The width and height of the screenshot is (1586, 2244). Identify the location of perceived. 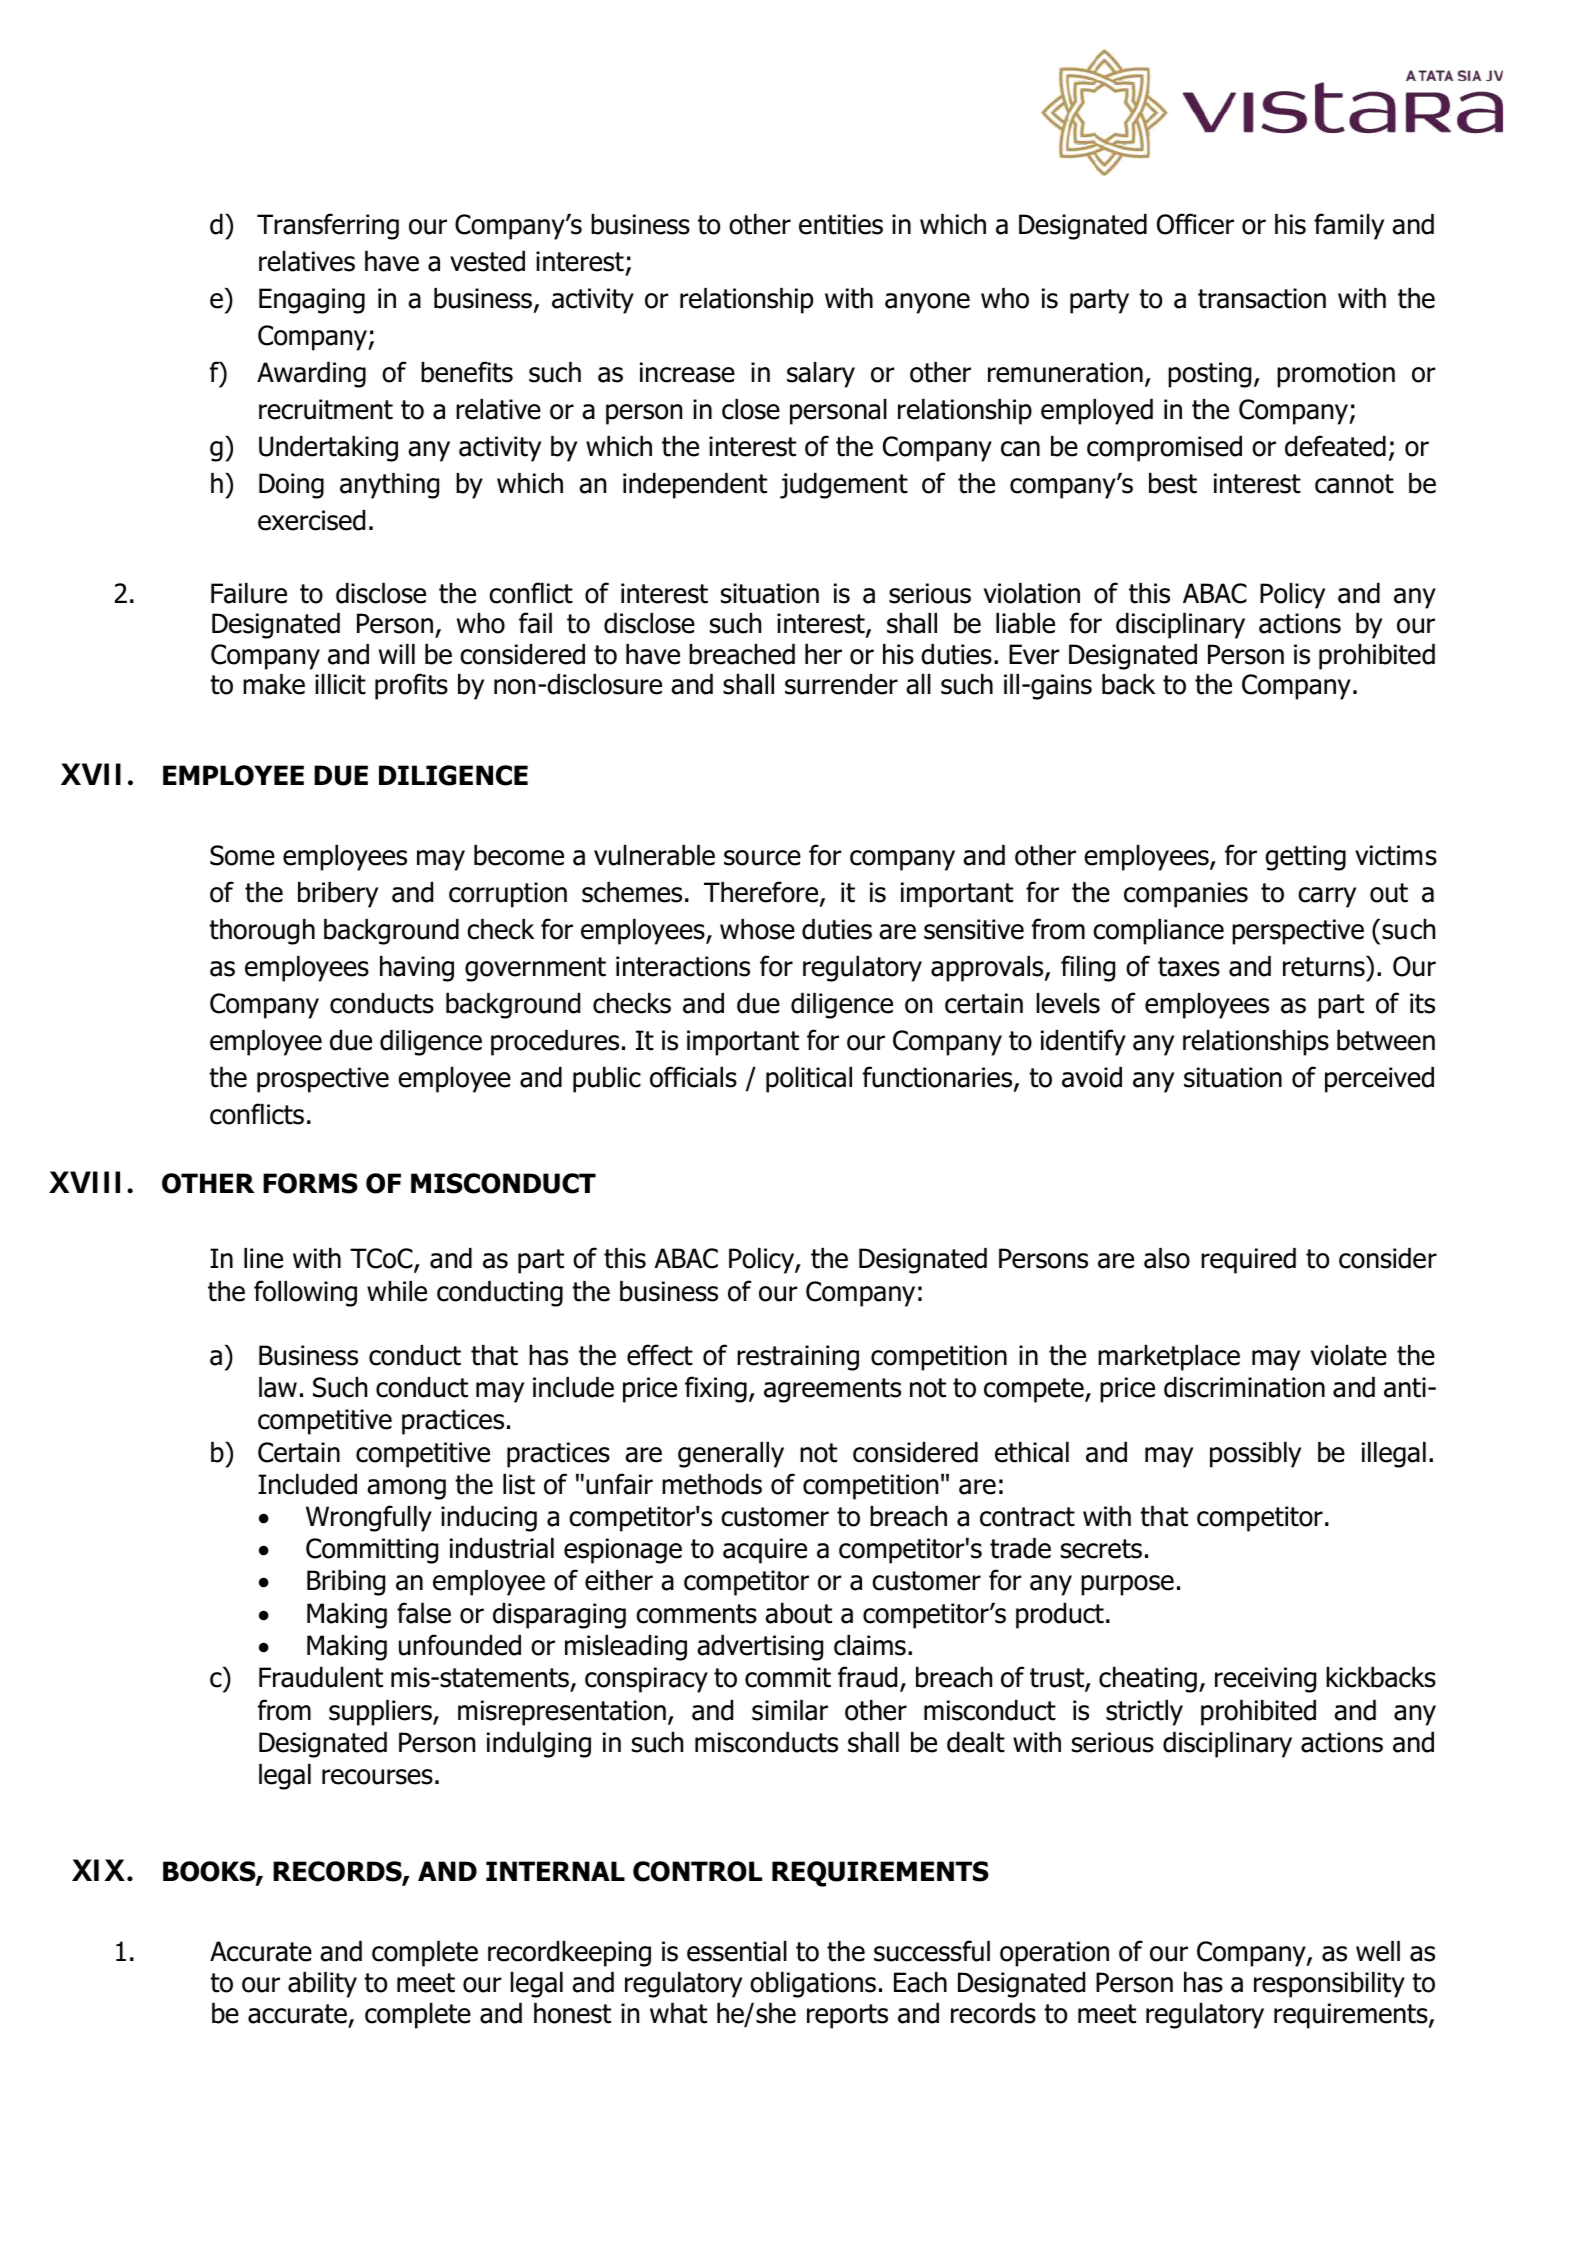
(1379, 1080).
